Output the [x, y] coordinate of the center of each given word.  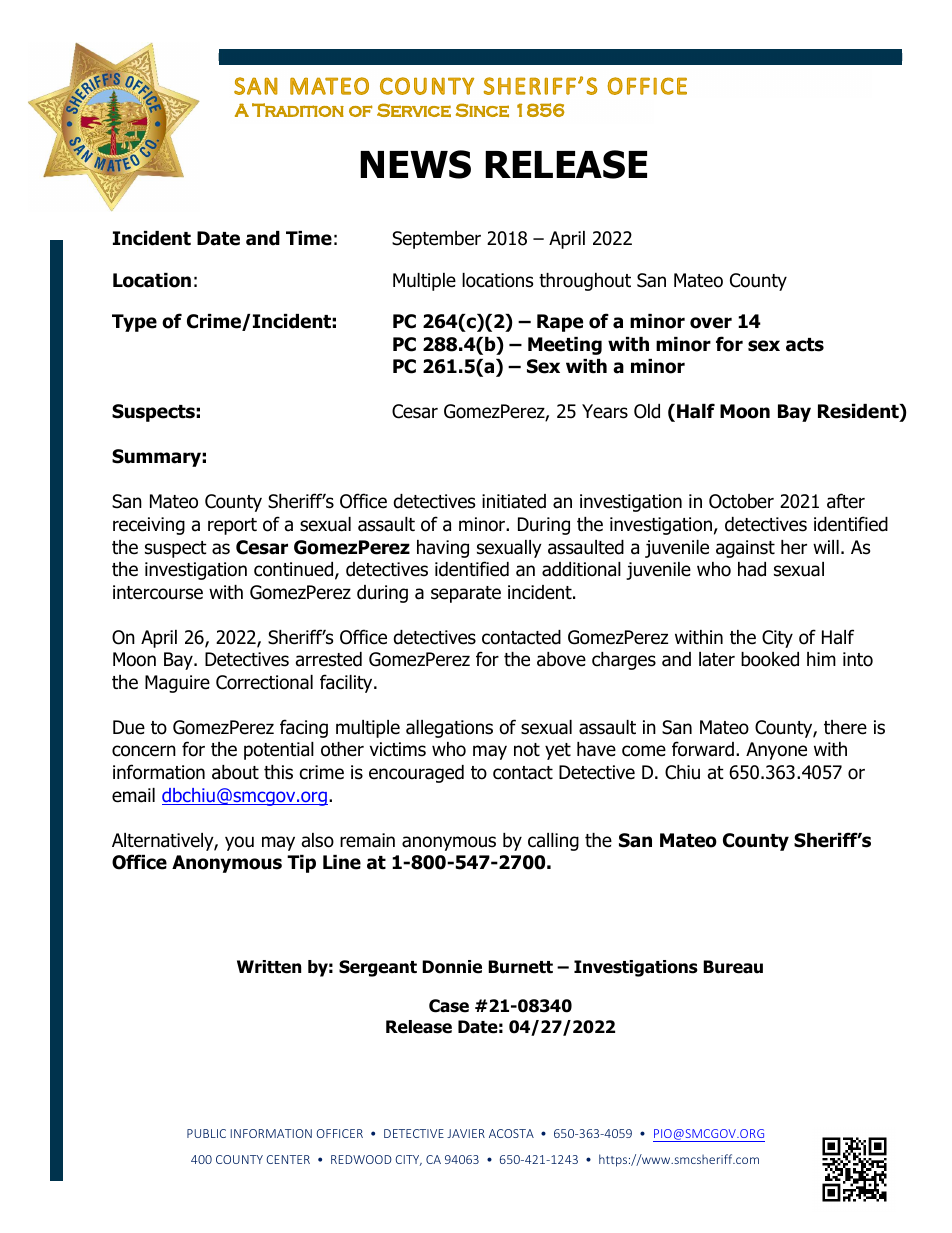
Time [309, 238]
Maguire [177, 684]
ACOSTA [511, 1133]
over [711, 323]
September [436, 240]
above [561, 659]
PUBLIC [206, 1133]
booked [770, 659]
